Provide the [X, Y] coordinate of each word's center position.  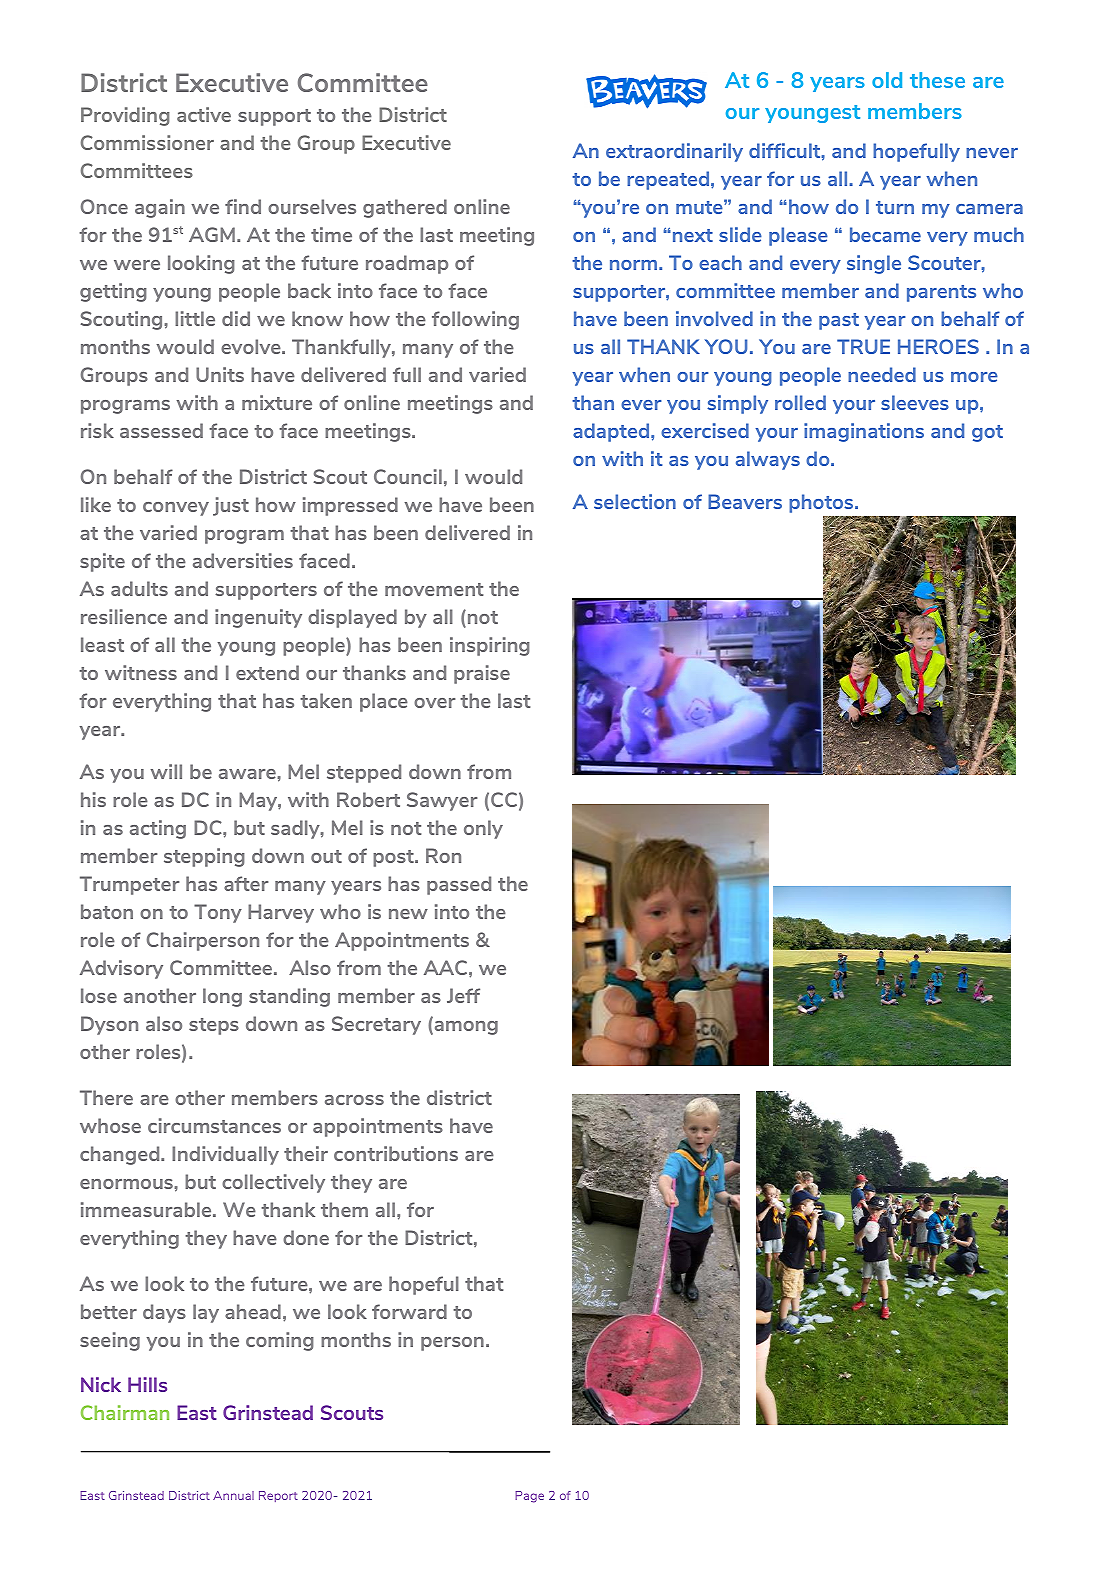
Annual [233, 1495]
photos [822, 503]
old [887, 80]
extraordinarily [674, 152]
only [483, 829]
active [204, 114]
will [166, 771]
